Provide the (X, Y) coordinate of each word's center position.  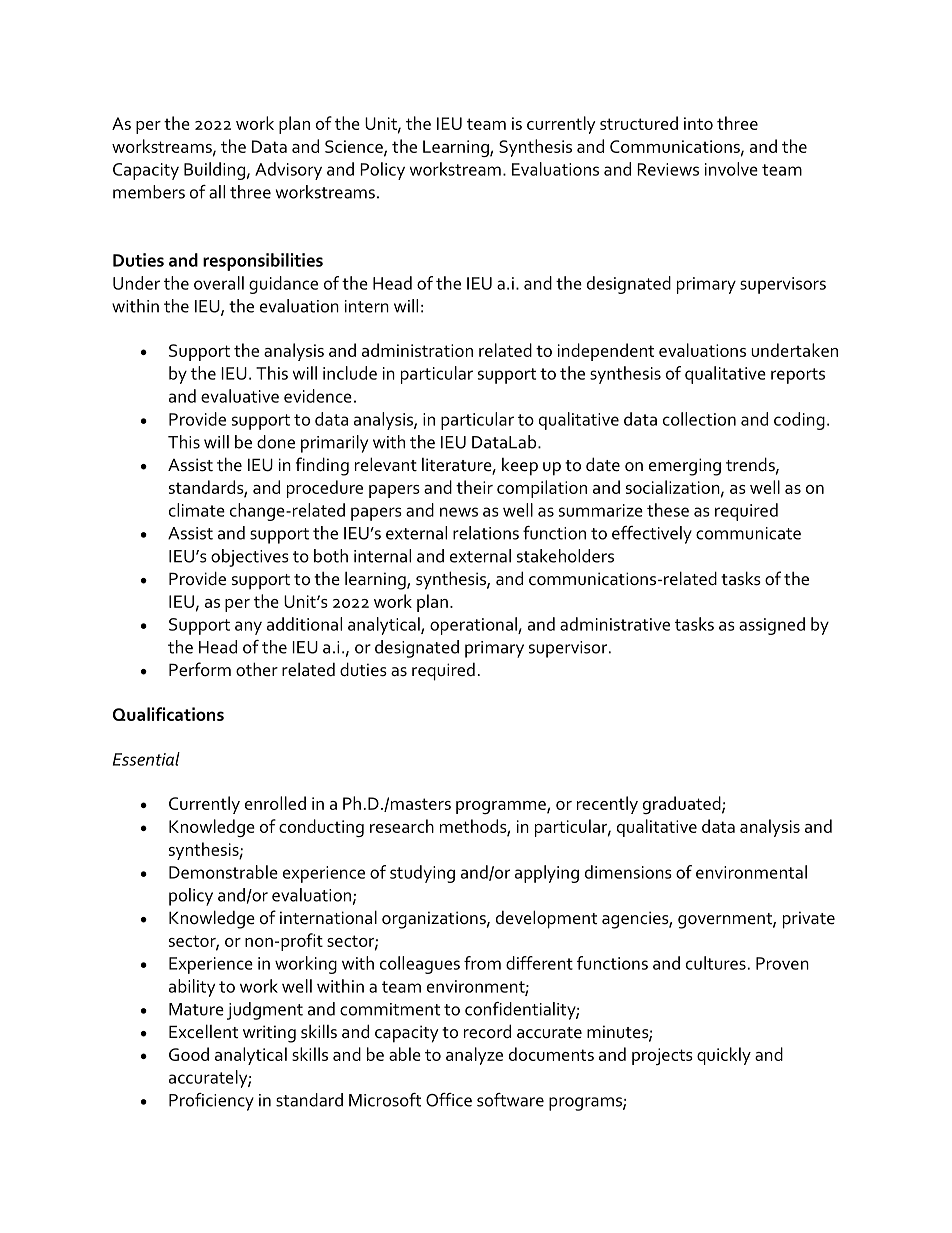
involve (731, 169)
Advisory (288, 171)
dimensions (628, 872)
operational (474, 626)
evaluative (240, 396)
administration (417, 350)
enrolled (275, 803)
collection (699, 419)
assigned (772, 626)
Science (355, 147)
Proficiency (211, 1102)
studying (422, 874)
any (248, 628)
